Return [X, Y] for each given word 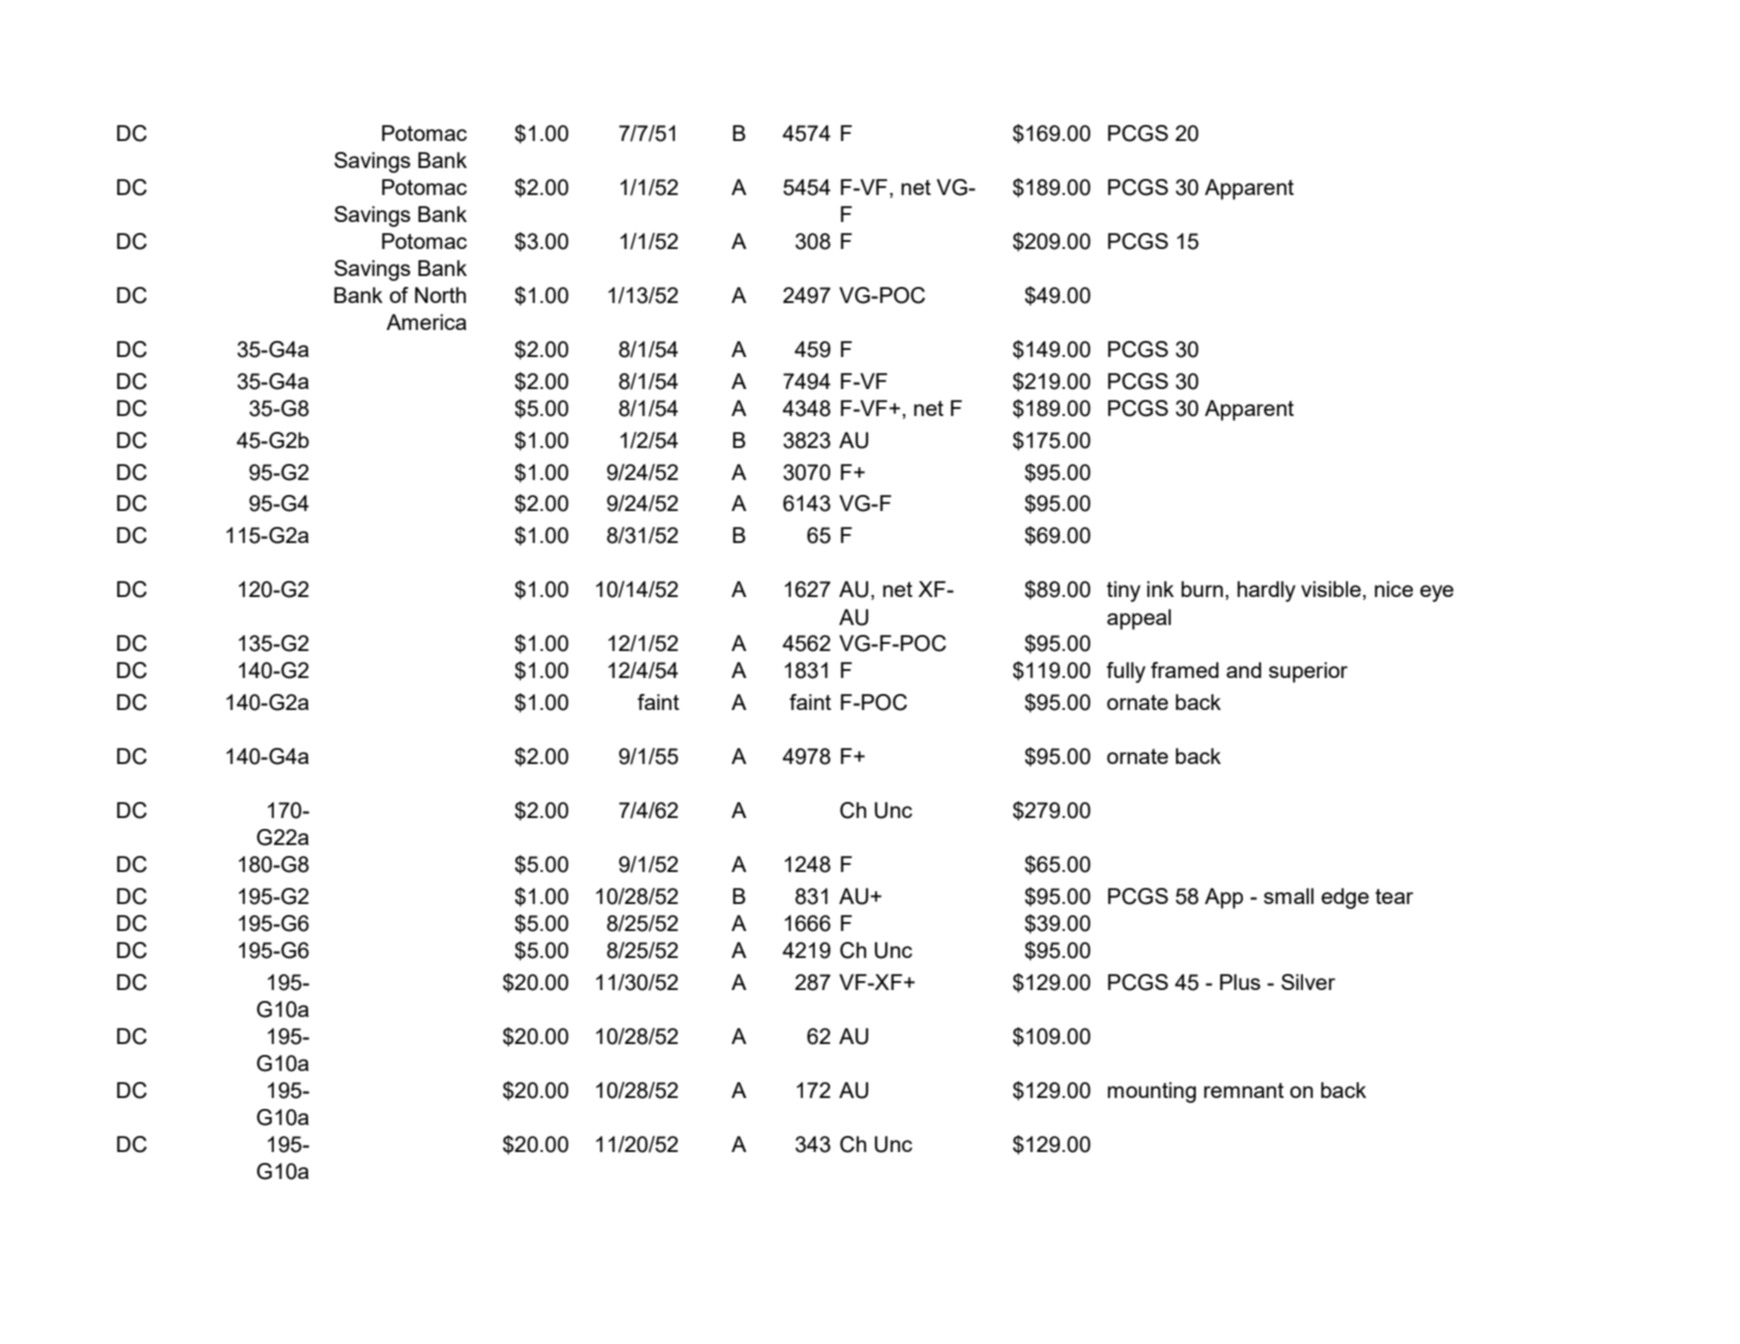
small [1289, 896]
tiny [1124, 591]
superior [1308, 672]
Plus [1240, 982]
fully [1126, 672]
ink [1160, 589]
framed [1185, 670]
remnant [1244, 1090]
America [426, 322]
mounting [1152, 1092]
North [440, 295]
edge [1345, 898]
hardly [1266, 591]
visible [1331, 589]
